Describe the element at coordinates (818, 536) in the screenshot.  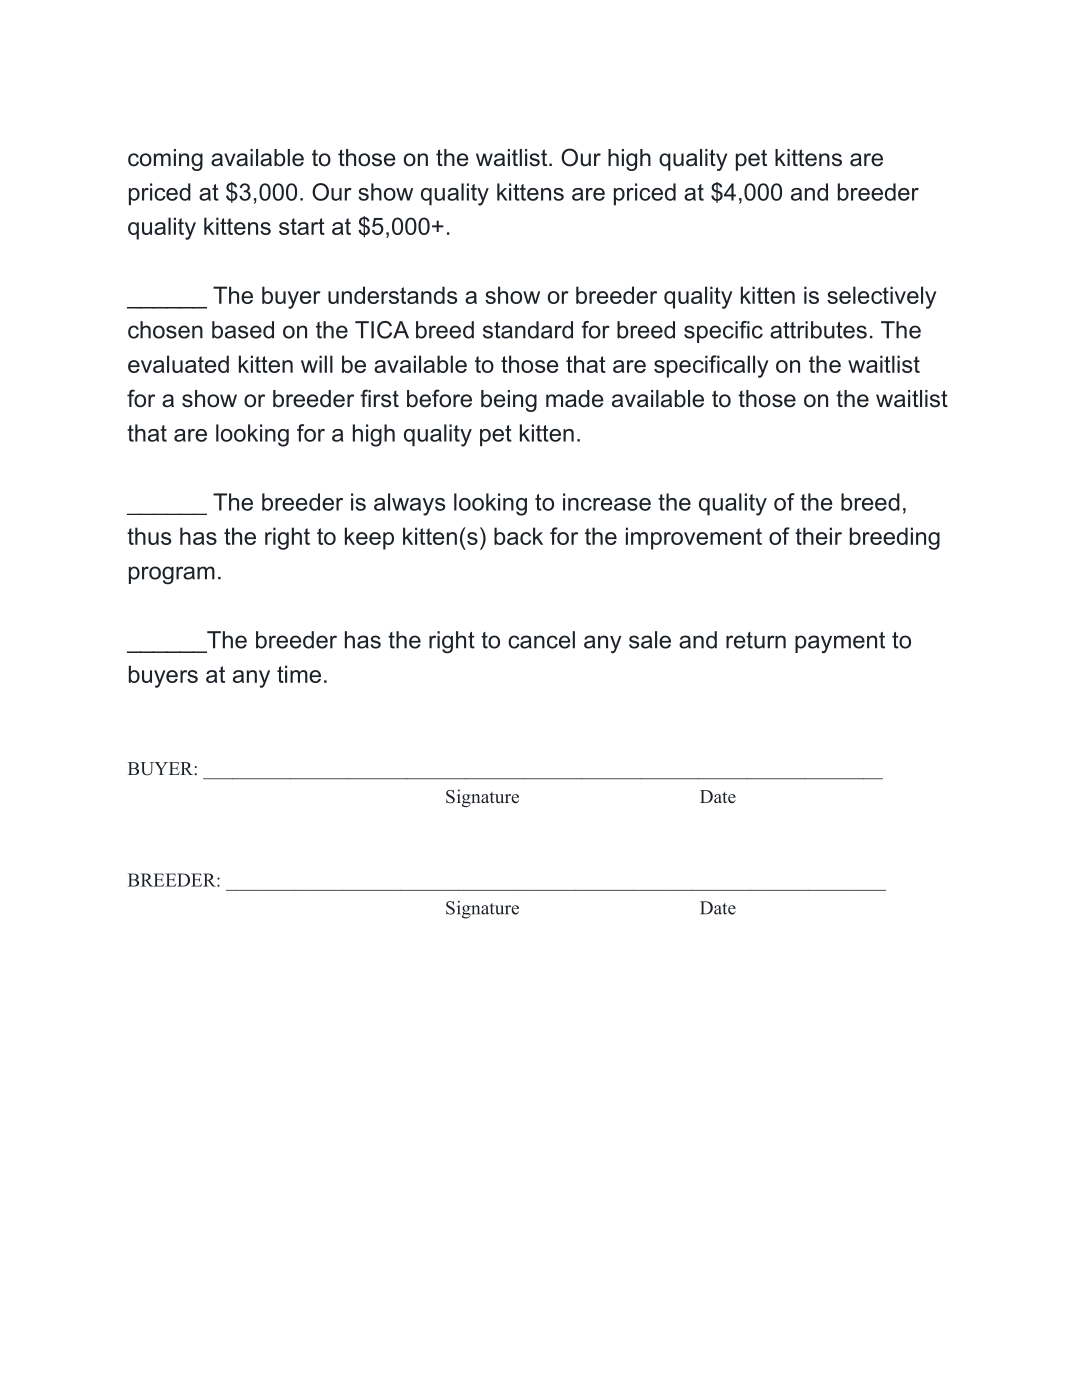
I see `their` at that location.
